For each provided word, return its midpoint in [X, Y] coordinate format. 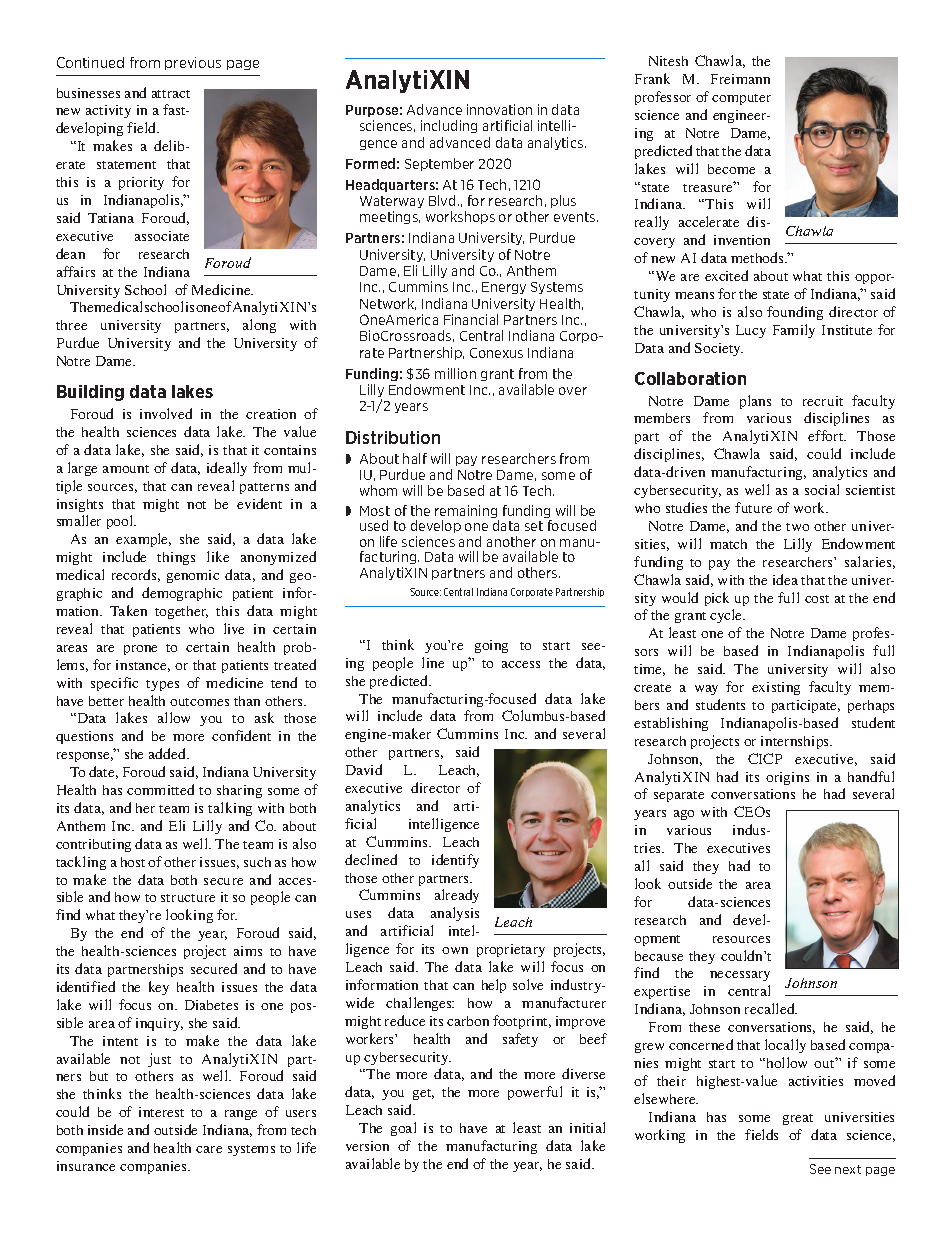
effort [827, 435]
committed [160, 789]
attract [171, 94]
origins [787, 778]
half [415, 458]
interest [161, 1112]
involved [166, 413]
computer [741, 99]
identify [455, 861]
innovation [499, 109]
